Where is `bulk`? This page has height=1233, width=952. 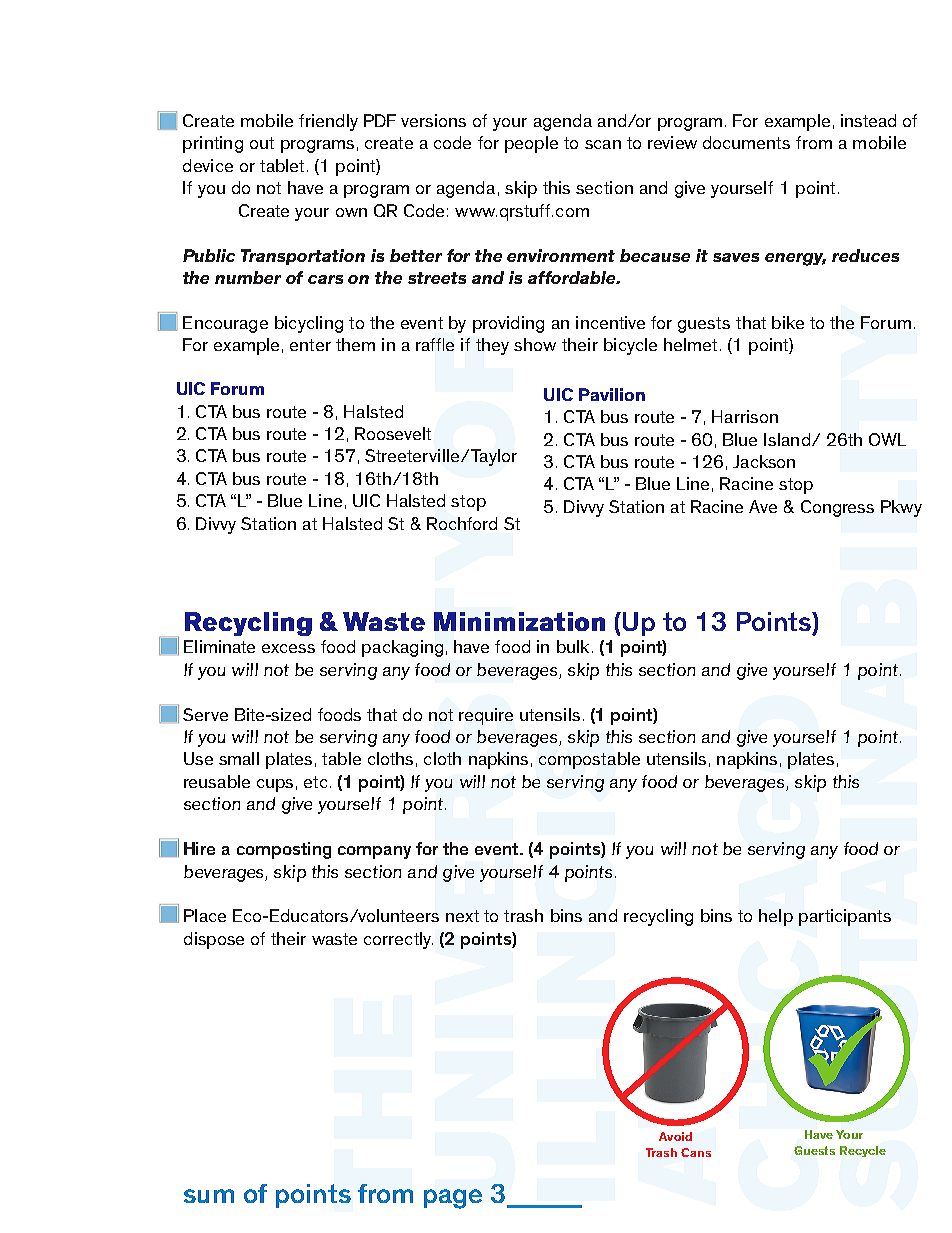
bulk is located at coordinates (573, 646).
